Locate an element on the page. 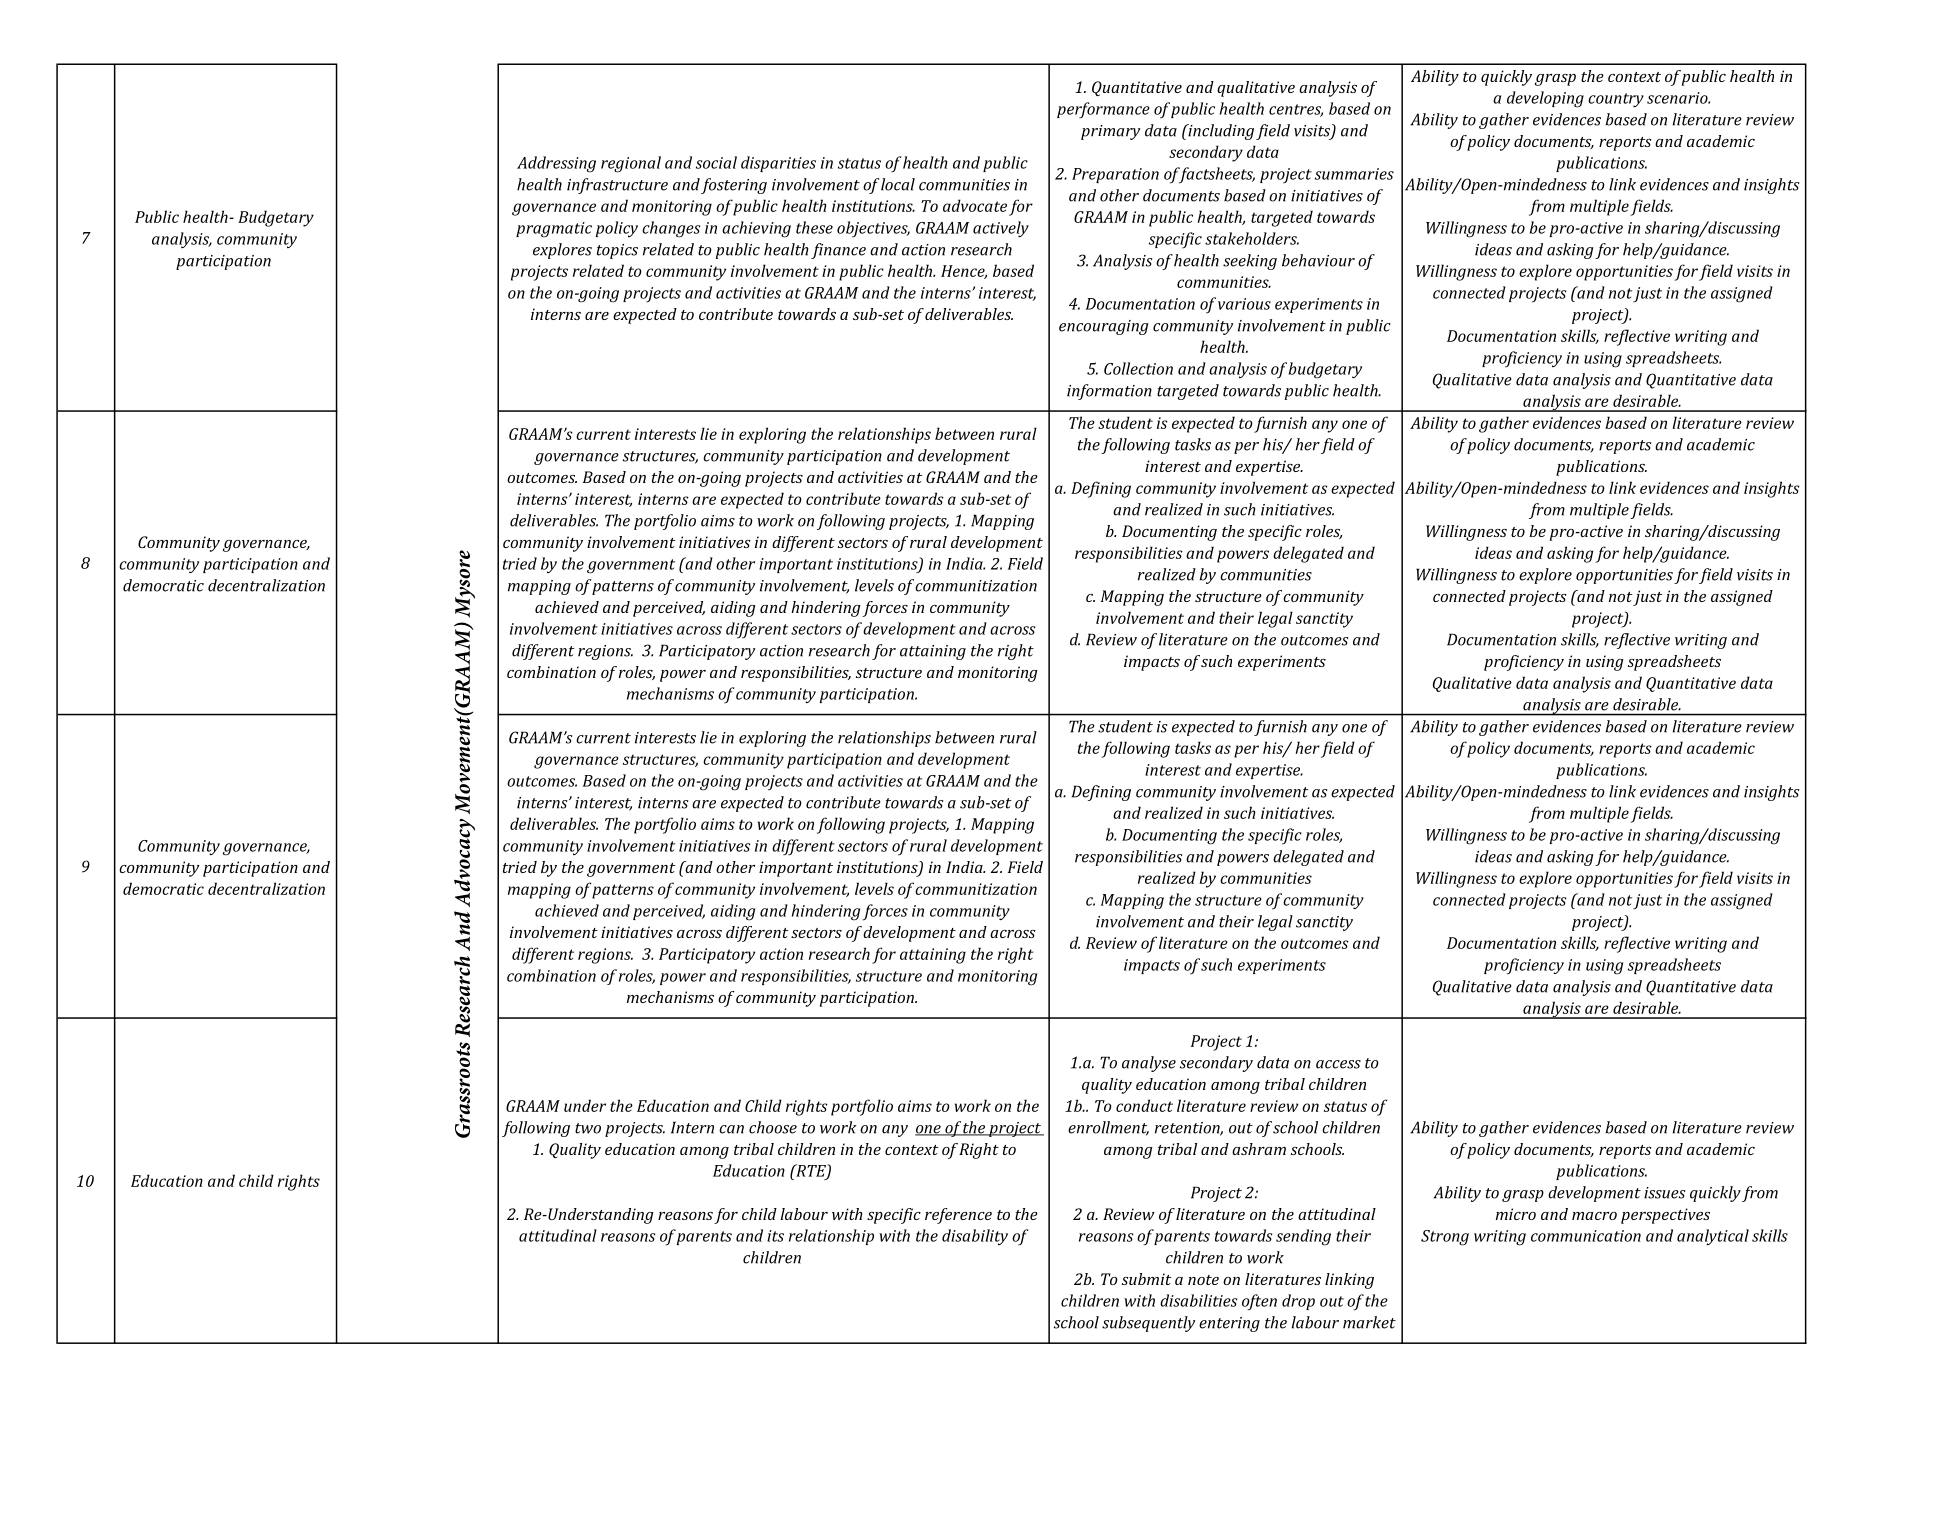  information is located at coordinates (1109, 392).
